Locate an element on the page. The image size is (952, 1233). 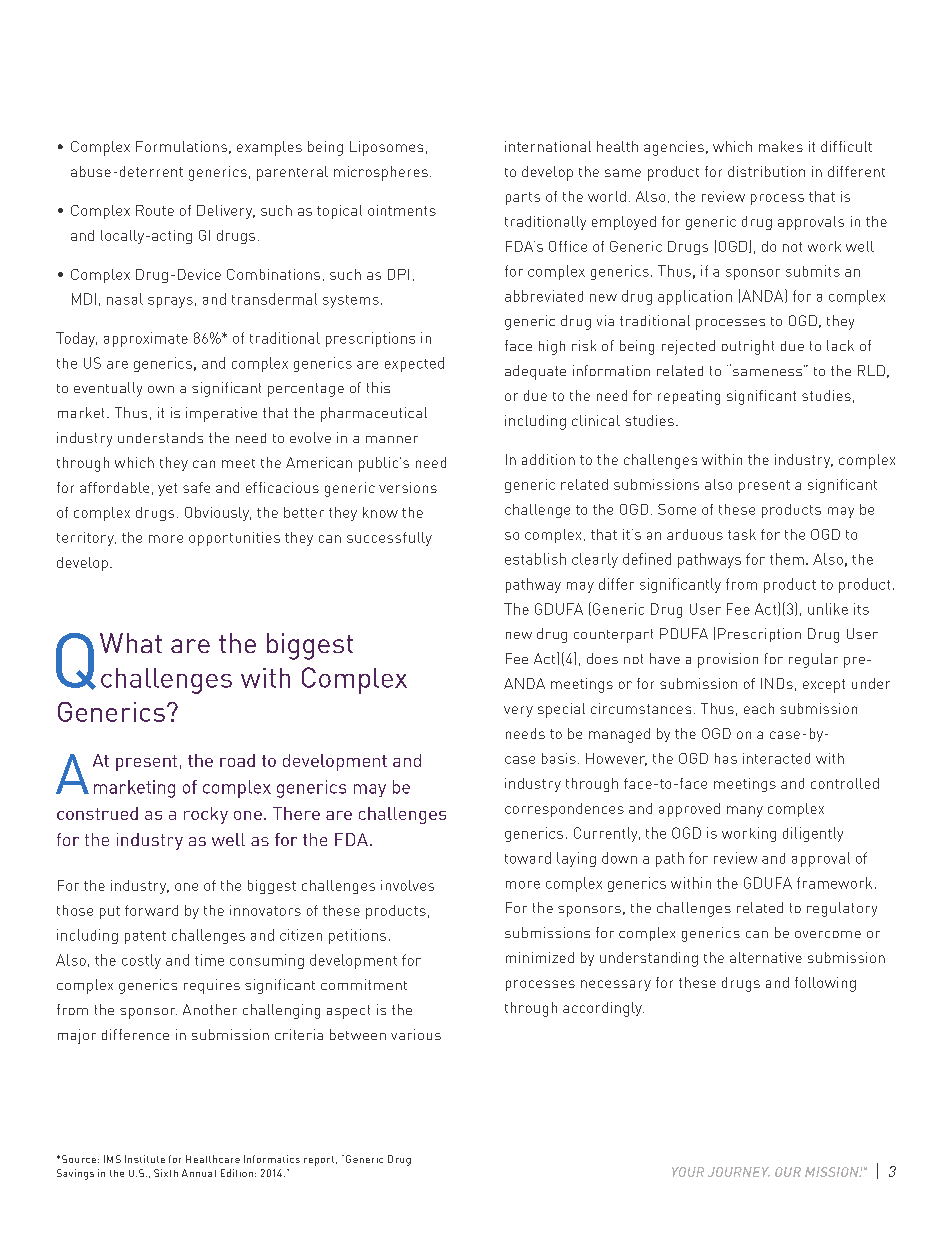
imperative is located at coordinates (221, 414).
